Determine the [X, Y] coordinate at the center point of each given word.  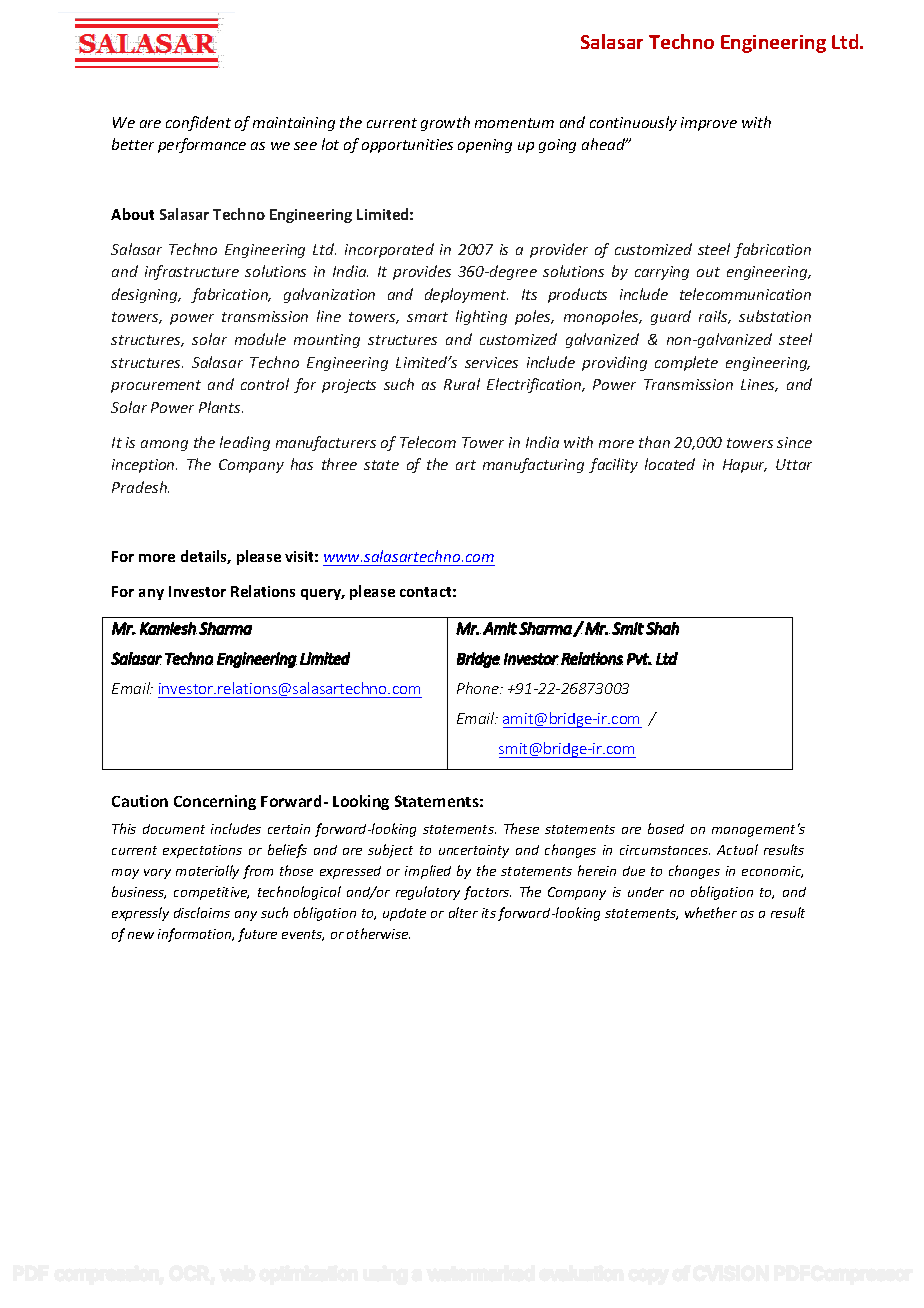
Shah [662, 628]
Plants [221, 407]
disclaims [202, 912]
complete [686, 363]
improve [709, 124]
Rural [462, 384]
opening [485, 146]
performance [202, 145]
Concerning [215, 802]
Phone [479, 688]
